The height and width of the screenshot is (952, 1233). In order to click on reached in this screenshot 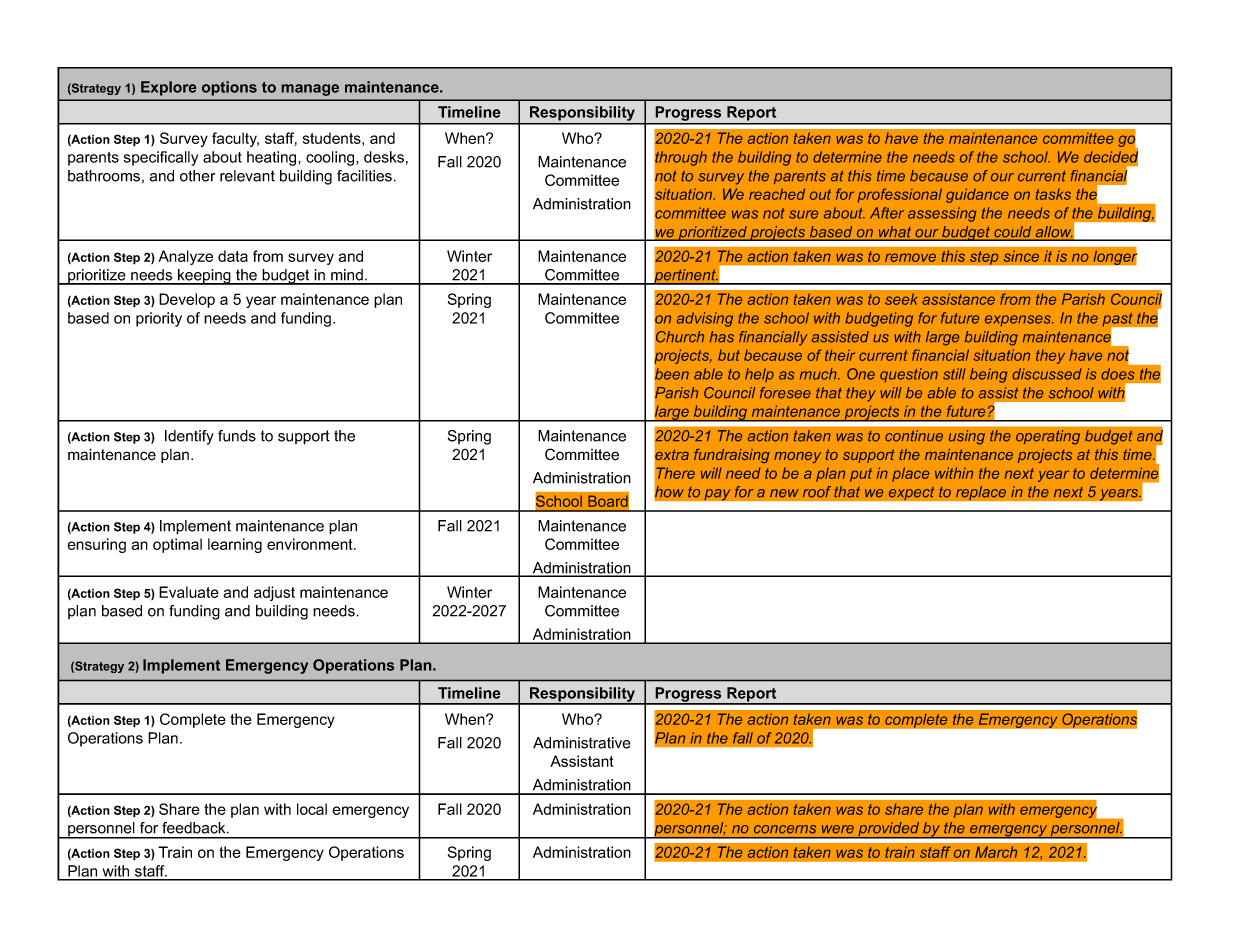, I will do `click(777, 194)`.
